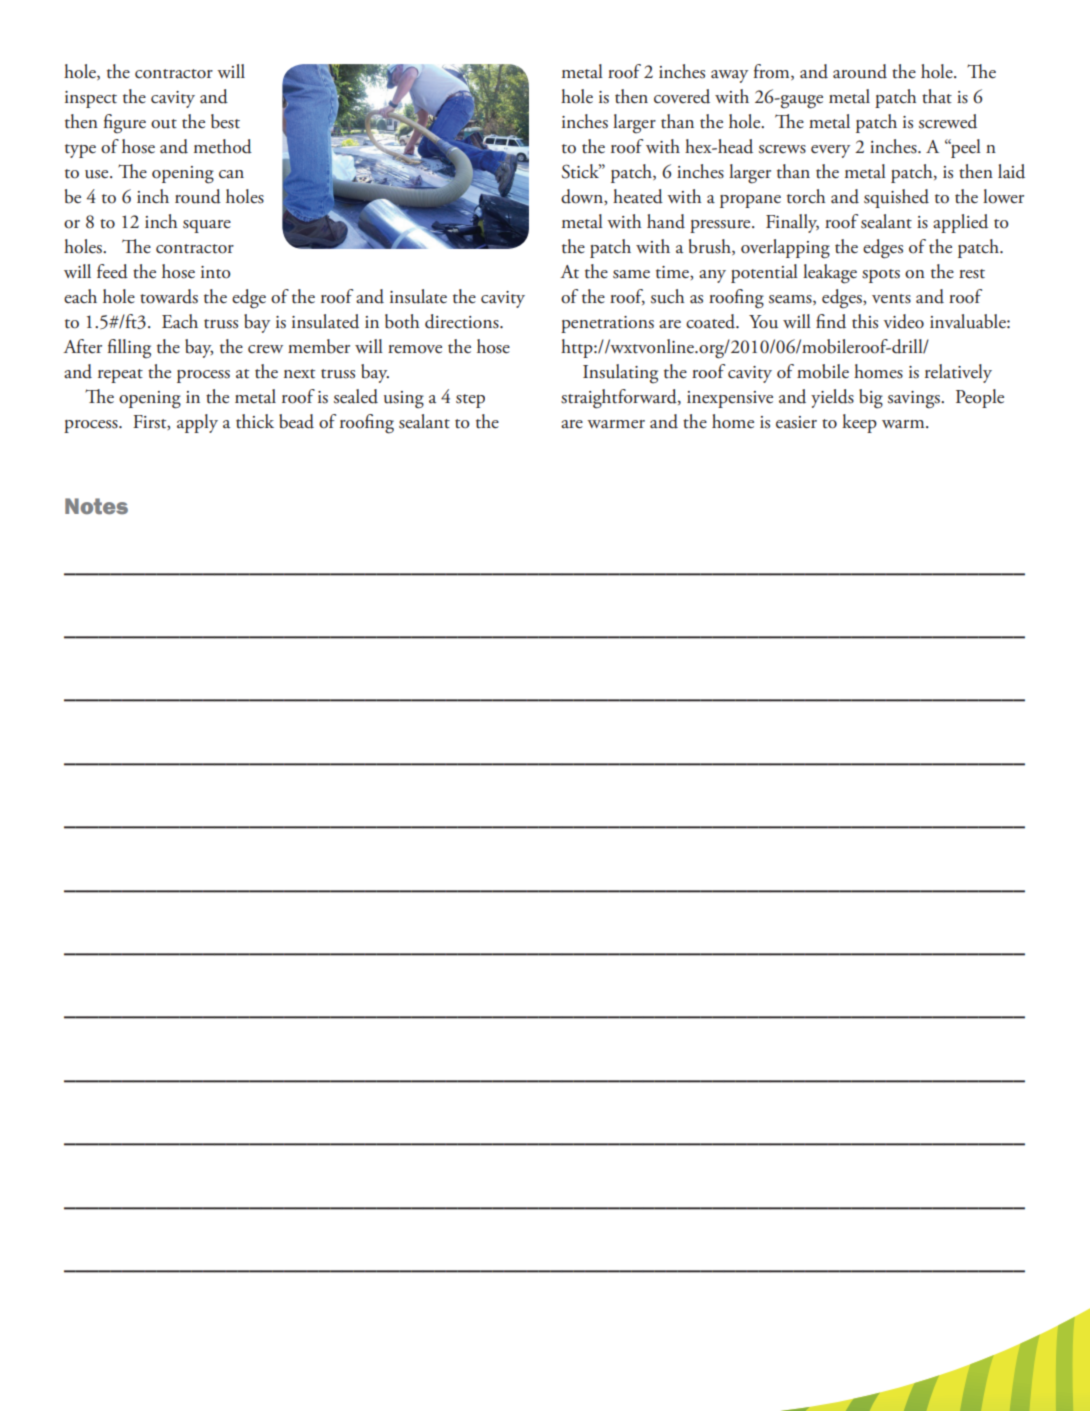 The width and height of the screenshot is (1090, 1411). What do you see at coordinates (169, 296) in the screenshot?
I see `towards` at bounding box center [169, 296].
